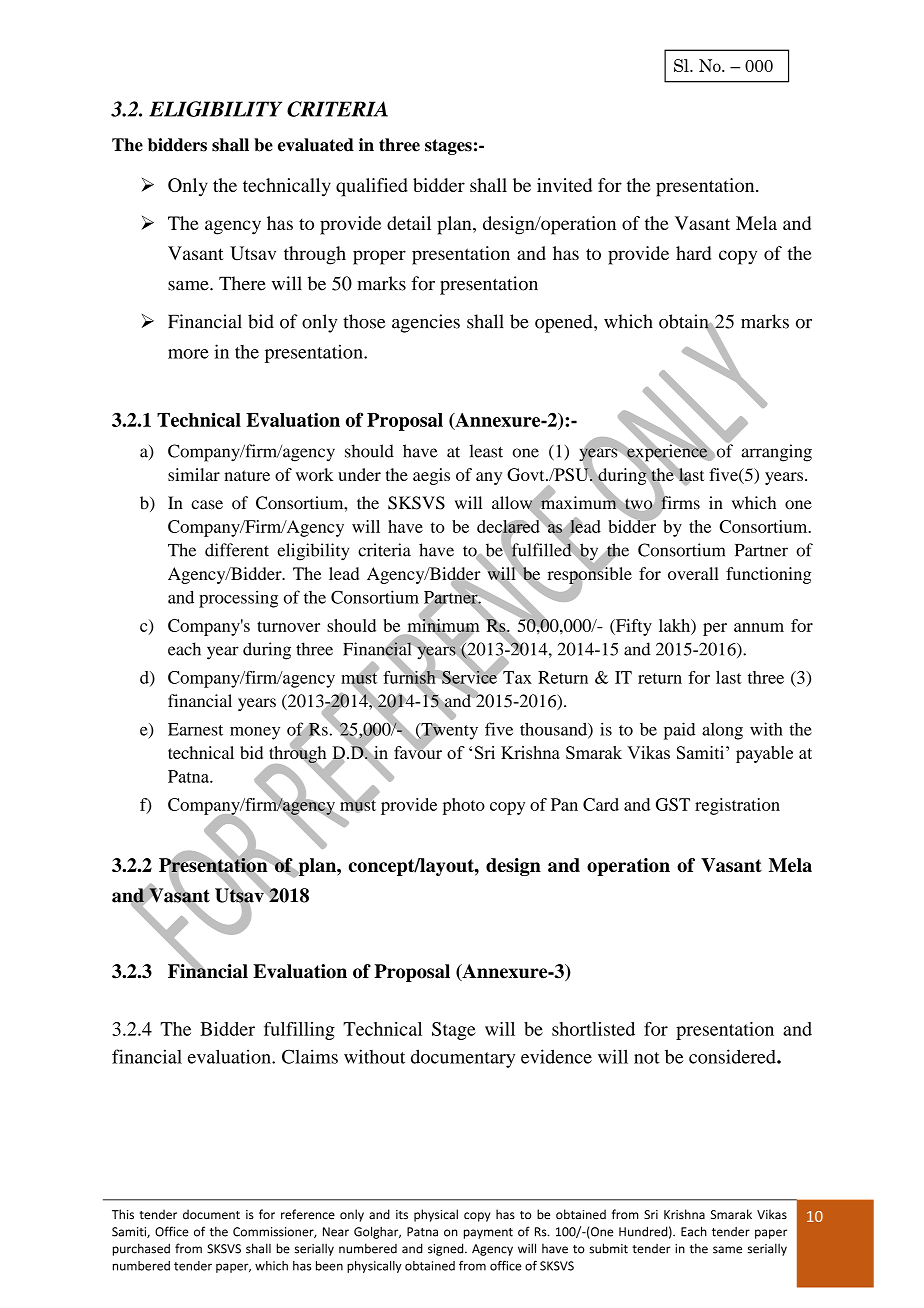 The height and width of the image is (1308, 924). What do you see at coordinates (556, 1056) in the image?
I see `evidence` at bounding box center [556, 1056].
